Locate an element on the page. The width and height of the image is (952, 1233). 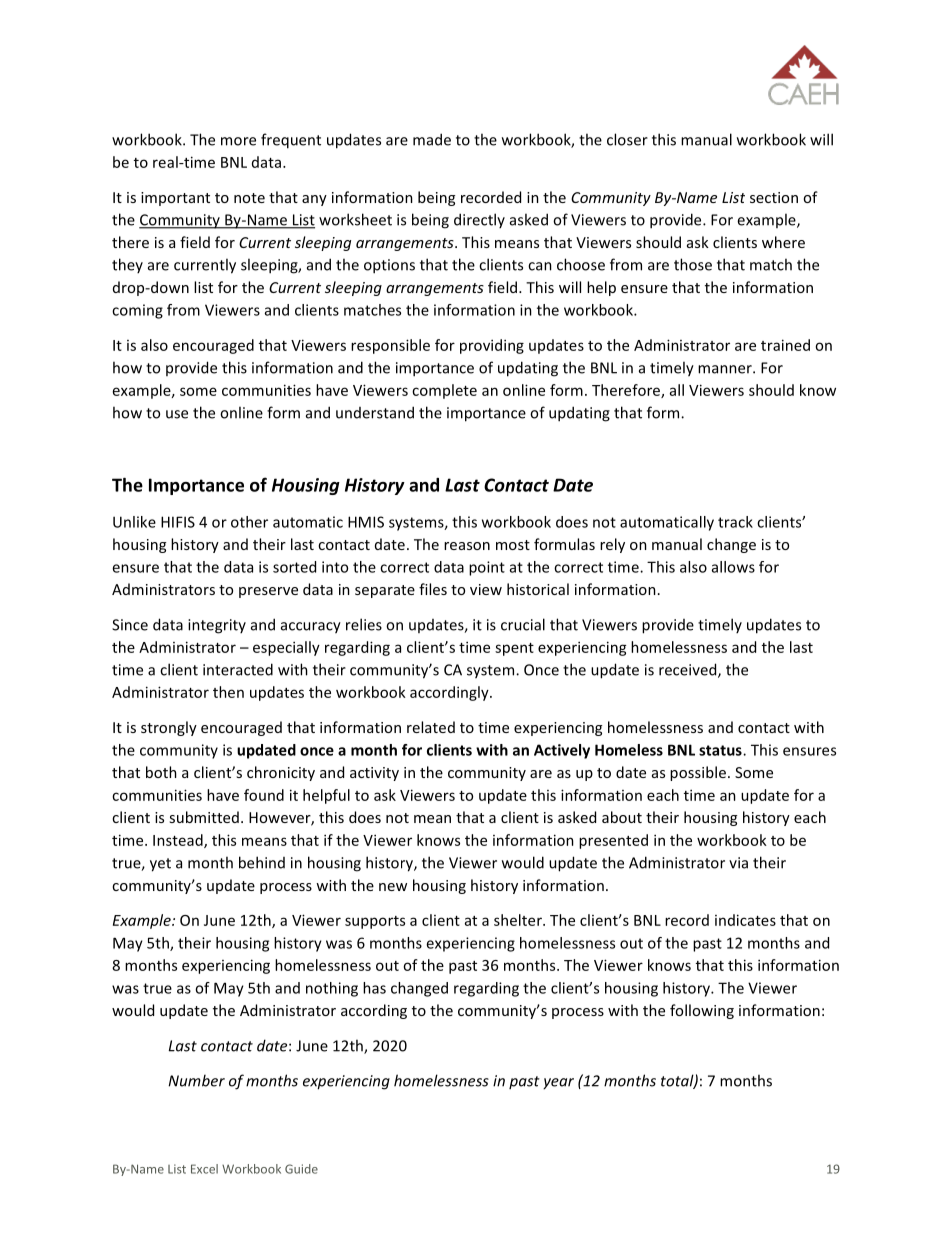
allows is located at coordinates (733, 567).
